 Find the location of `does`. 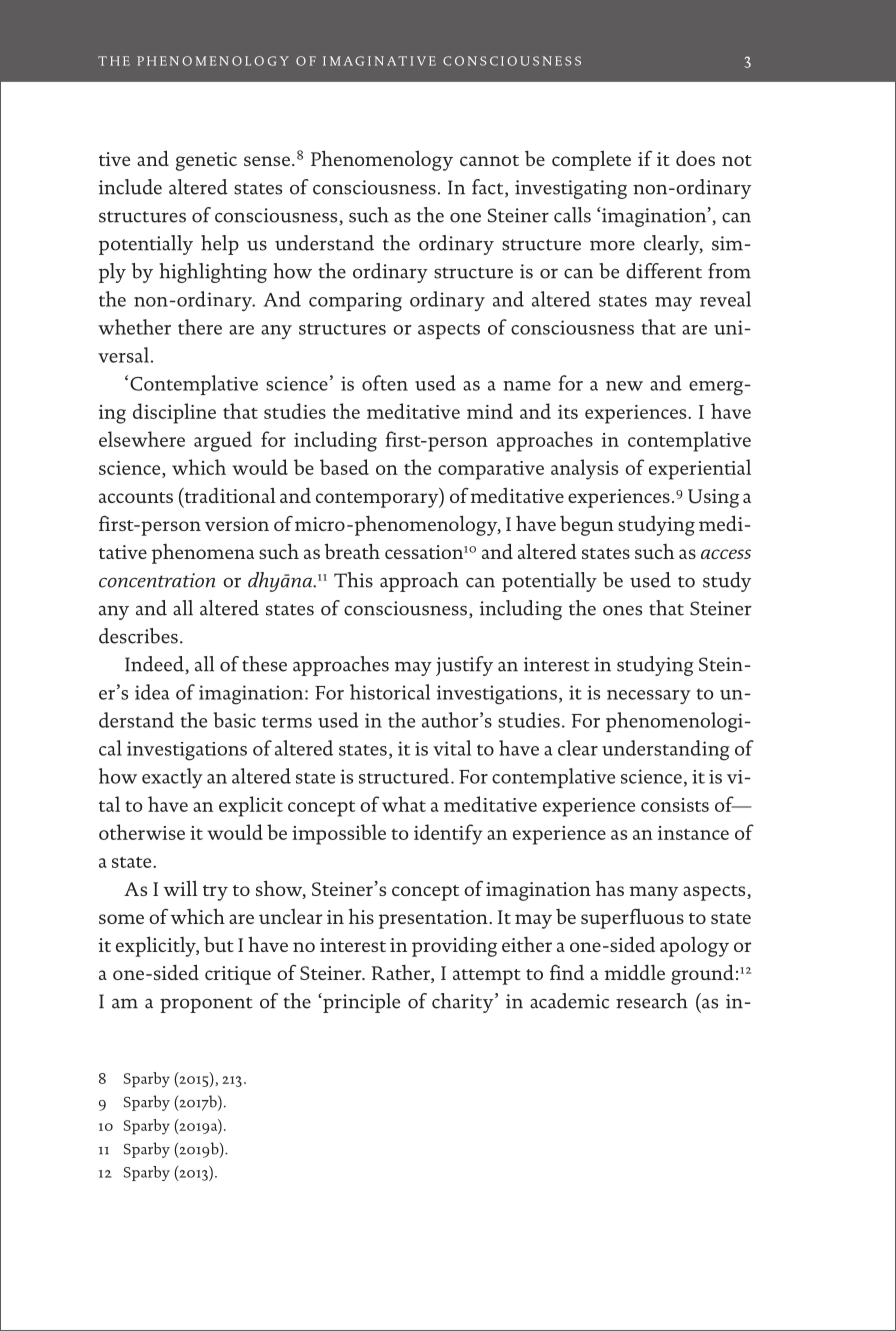

does is located at coordinates (695, 158).
